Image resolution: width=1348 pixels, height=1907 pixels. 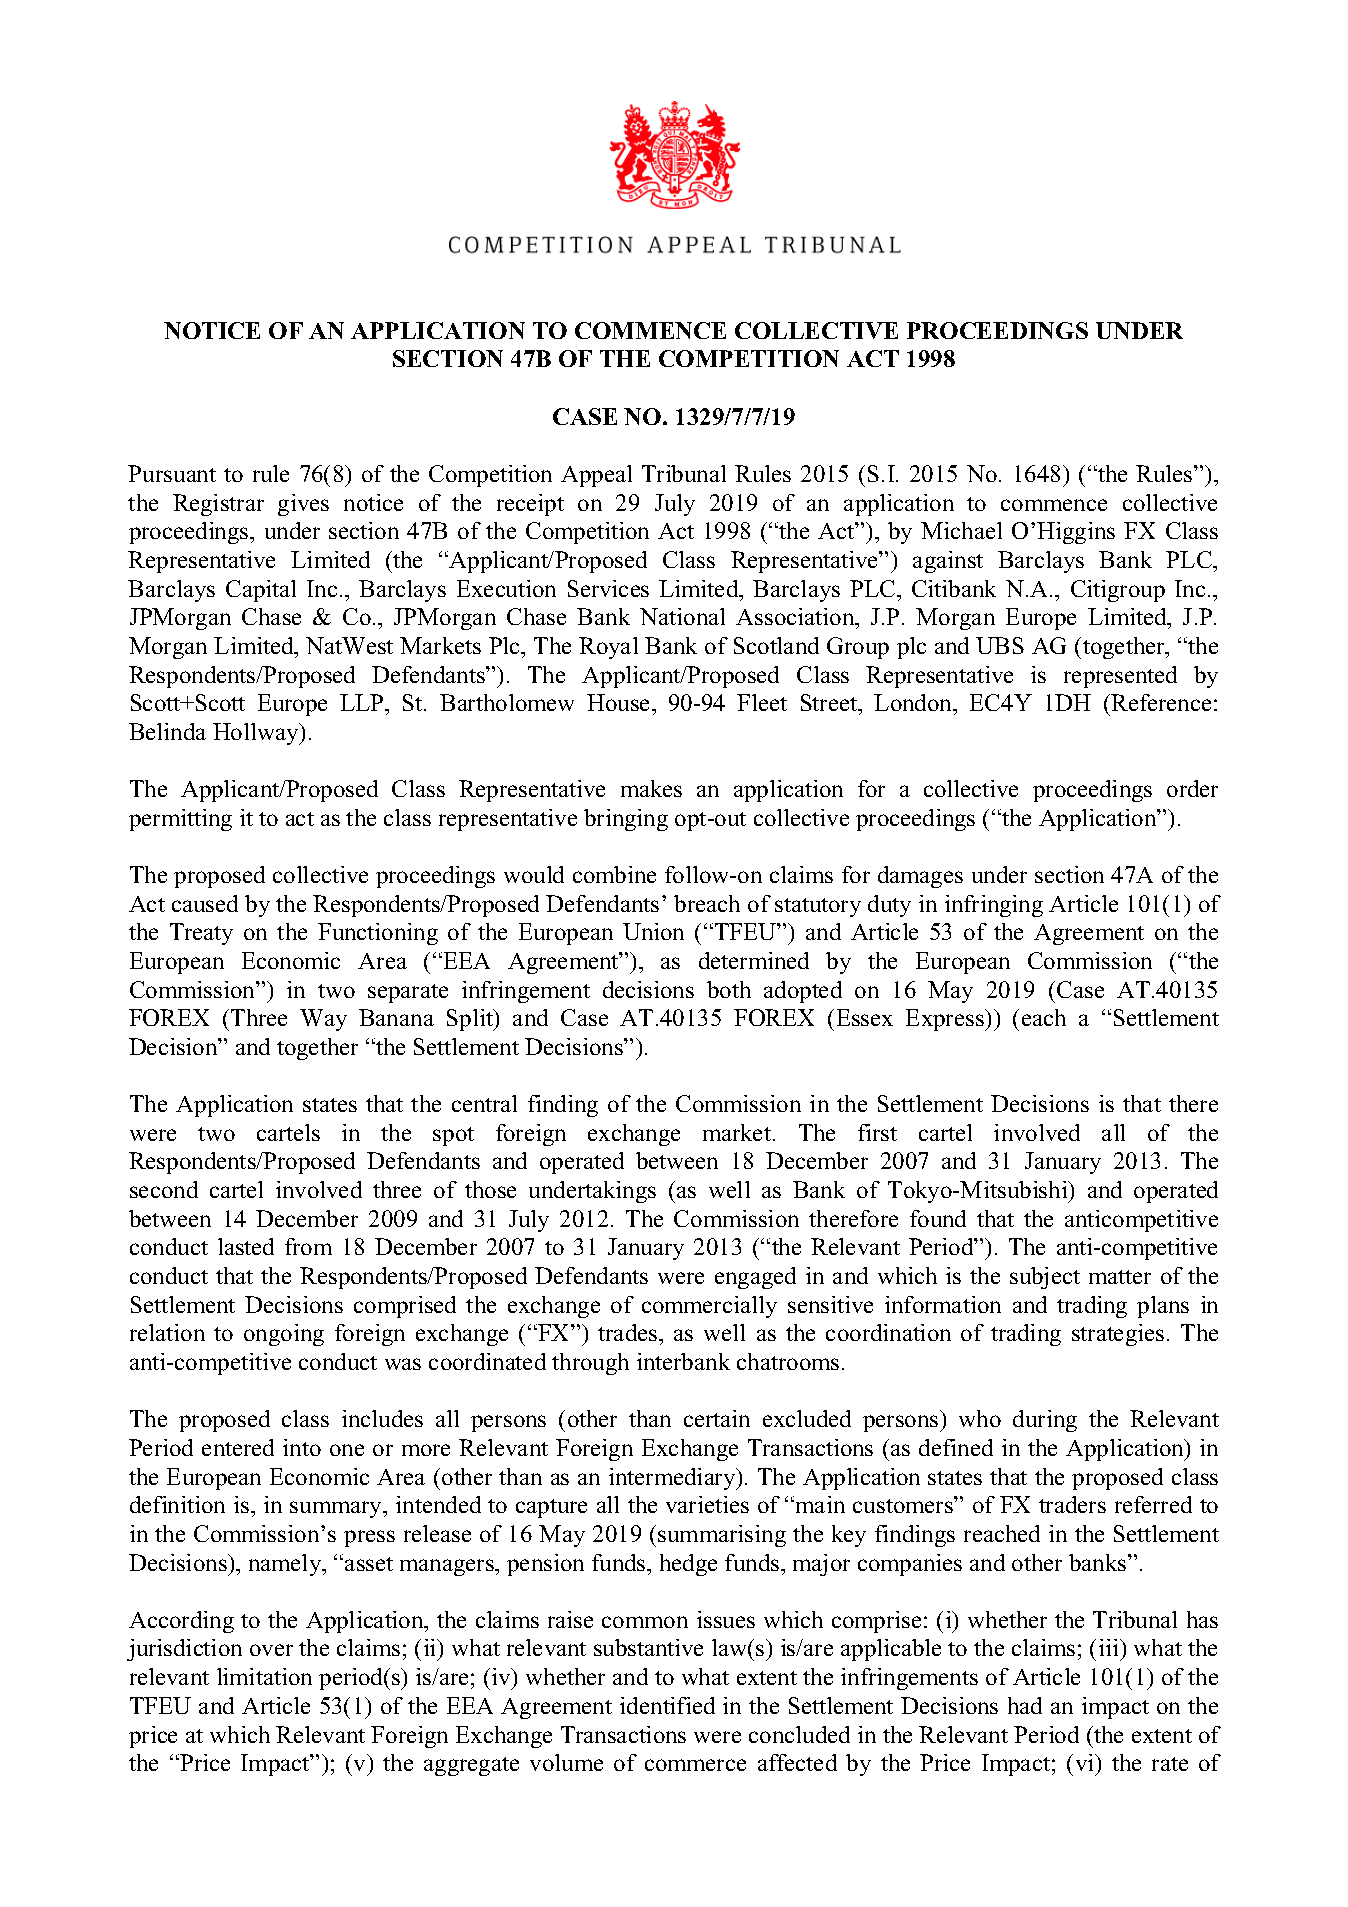 What do you see at coordinates (596, 476) in the screenshot?
I see `Appeal` at bounding box center [596, 476].
